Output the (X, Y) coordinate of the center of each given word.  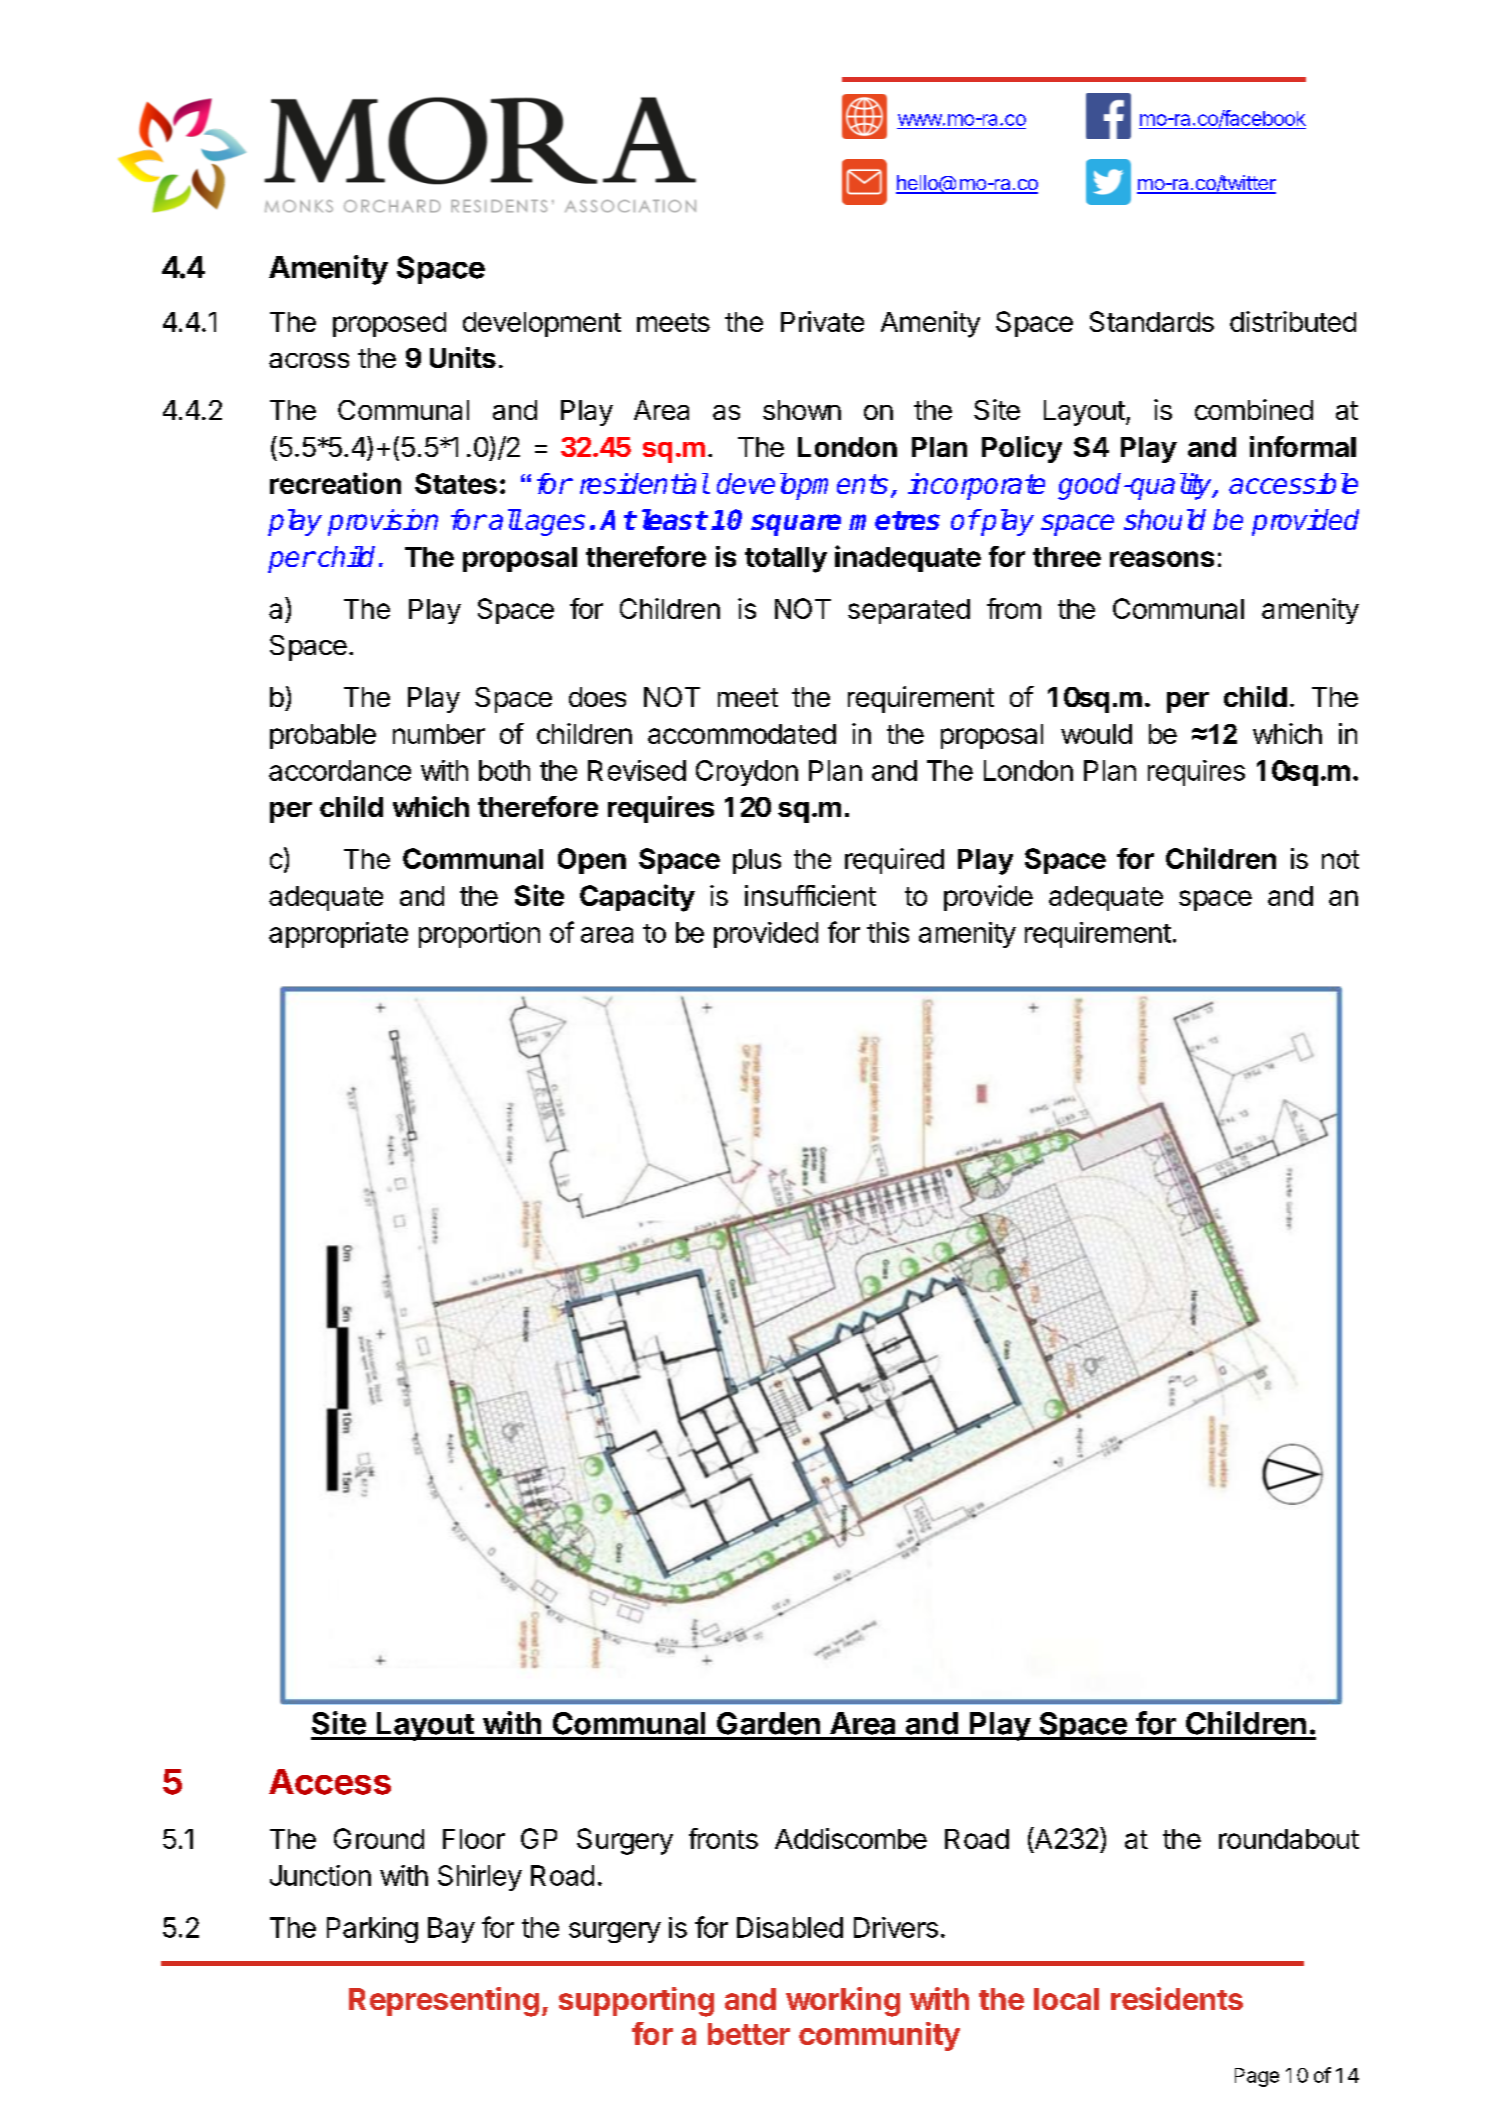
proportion (479, 935)
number (439, 734)
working (843, 2002)
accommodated (742, 734)
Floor (474, 1839)
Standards (1152, 321)
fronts (723, 1838)
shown (802, 410)
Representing (444, 2002)
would (1096, 734)
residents (1177, 1998)
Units (463, 357)
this (888, 932)
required (894, 861)
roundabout (1289, 1839)
